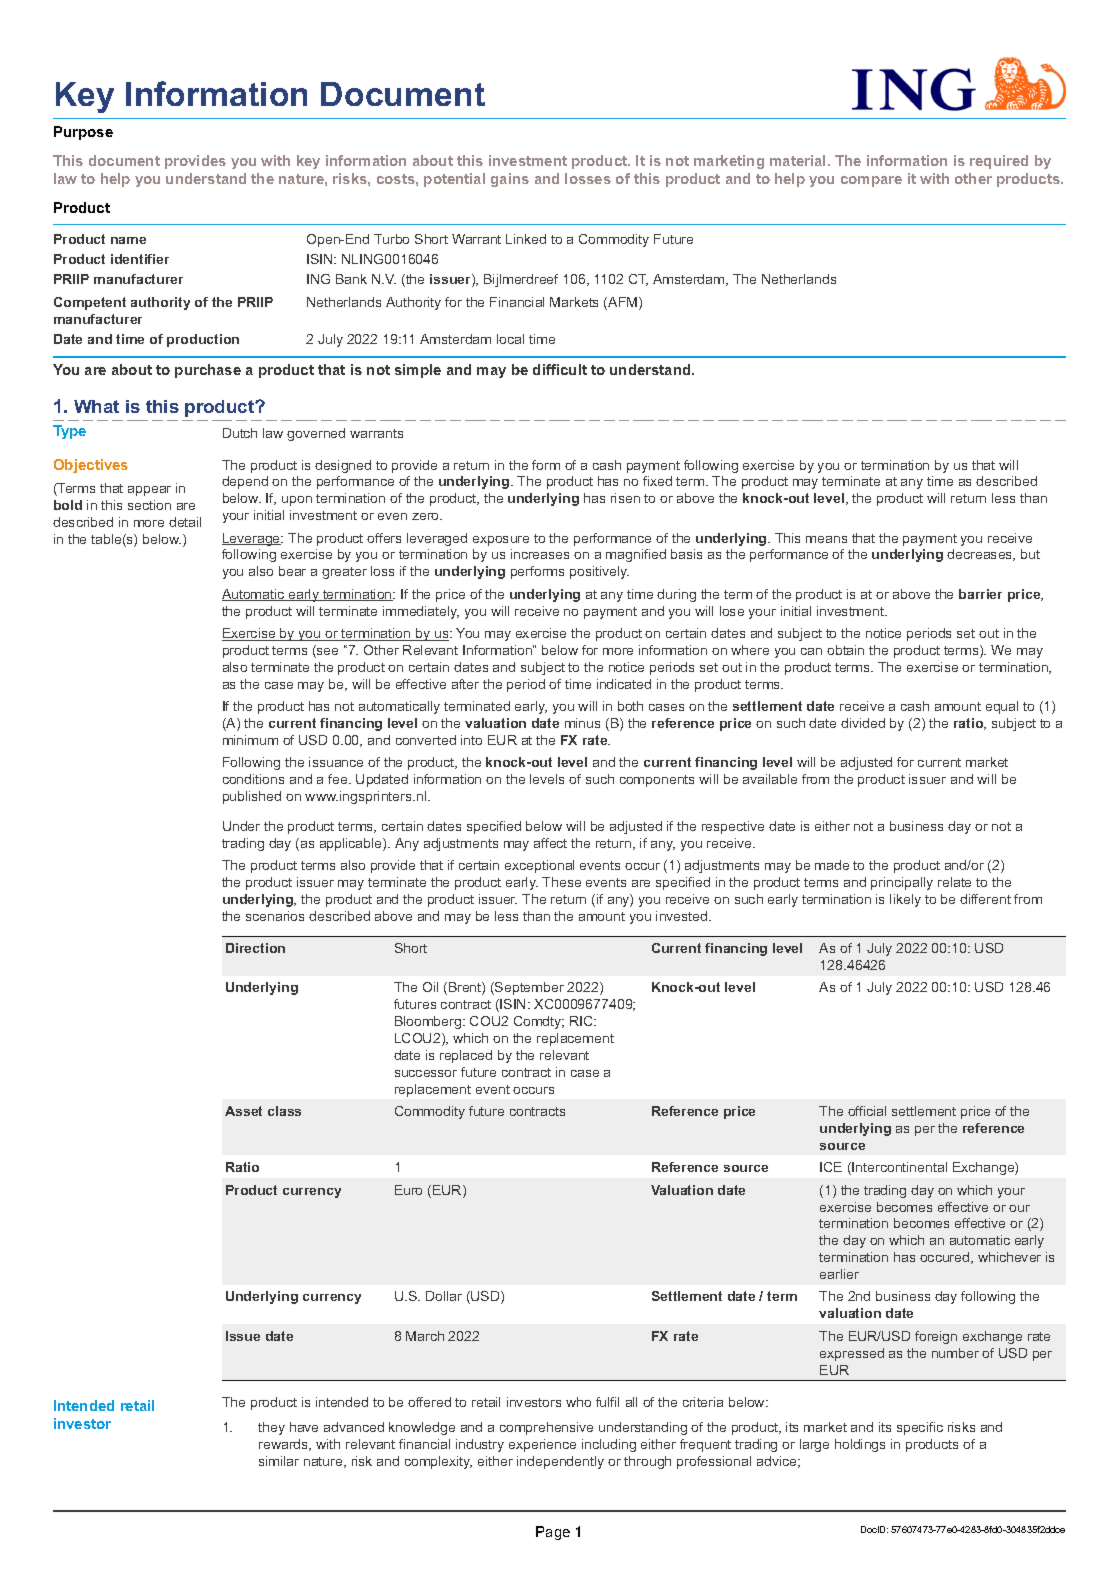  I want to click on principally, so click(902, 883).
